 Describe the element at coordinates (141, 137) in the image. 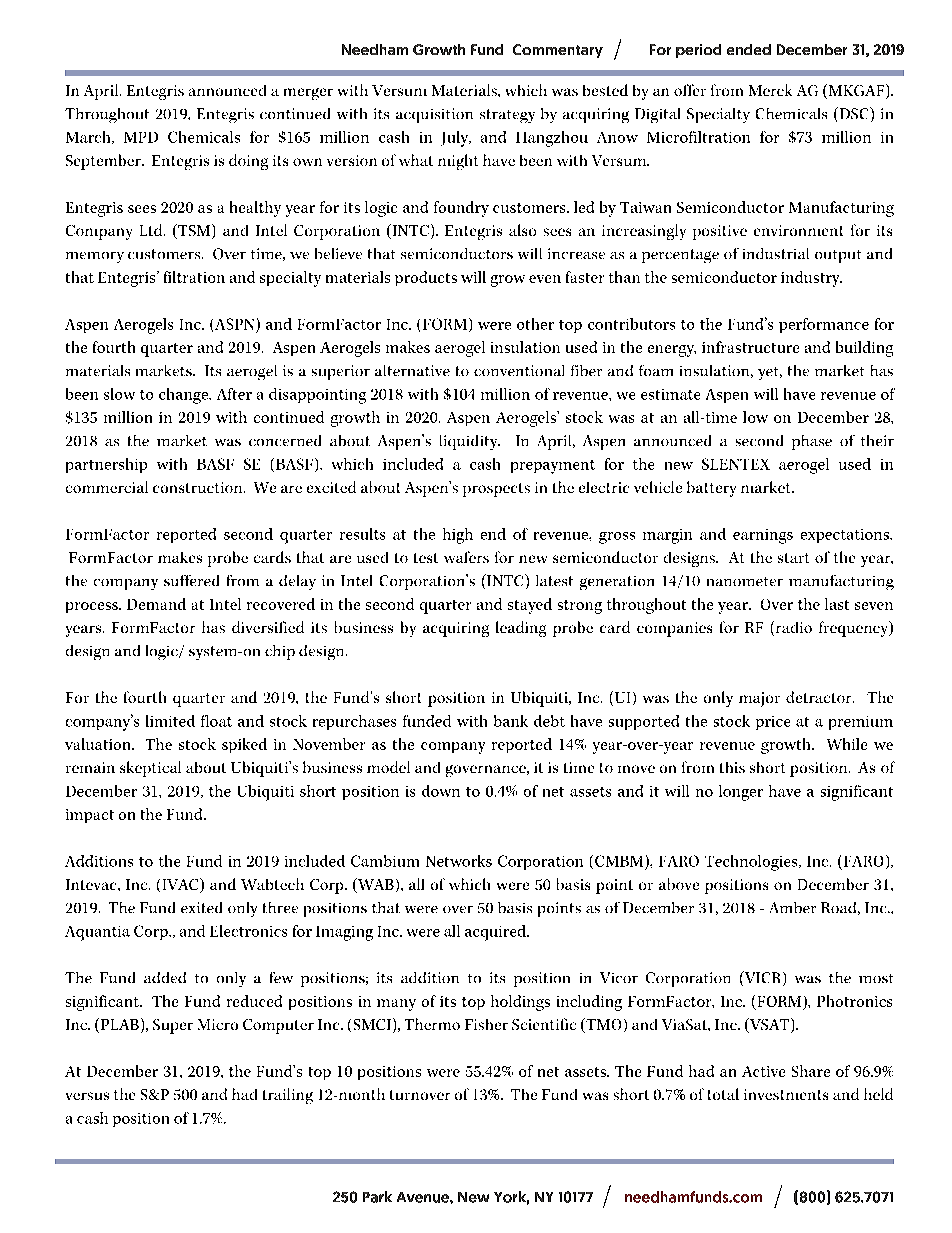

I see `MPD` at that location.
